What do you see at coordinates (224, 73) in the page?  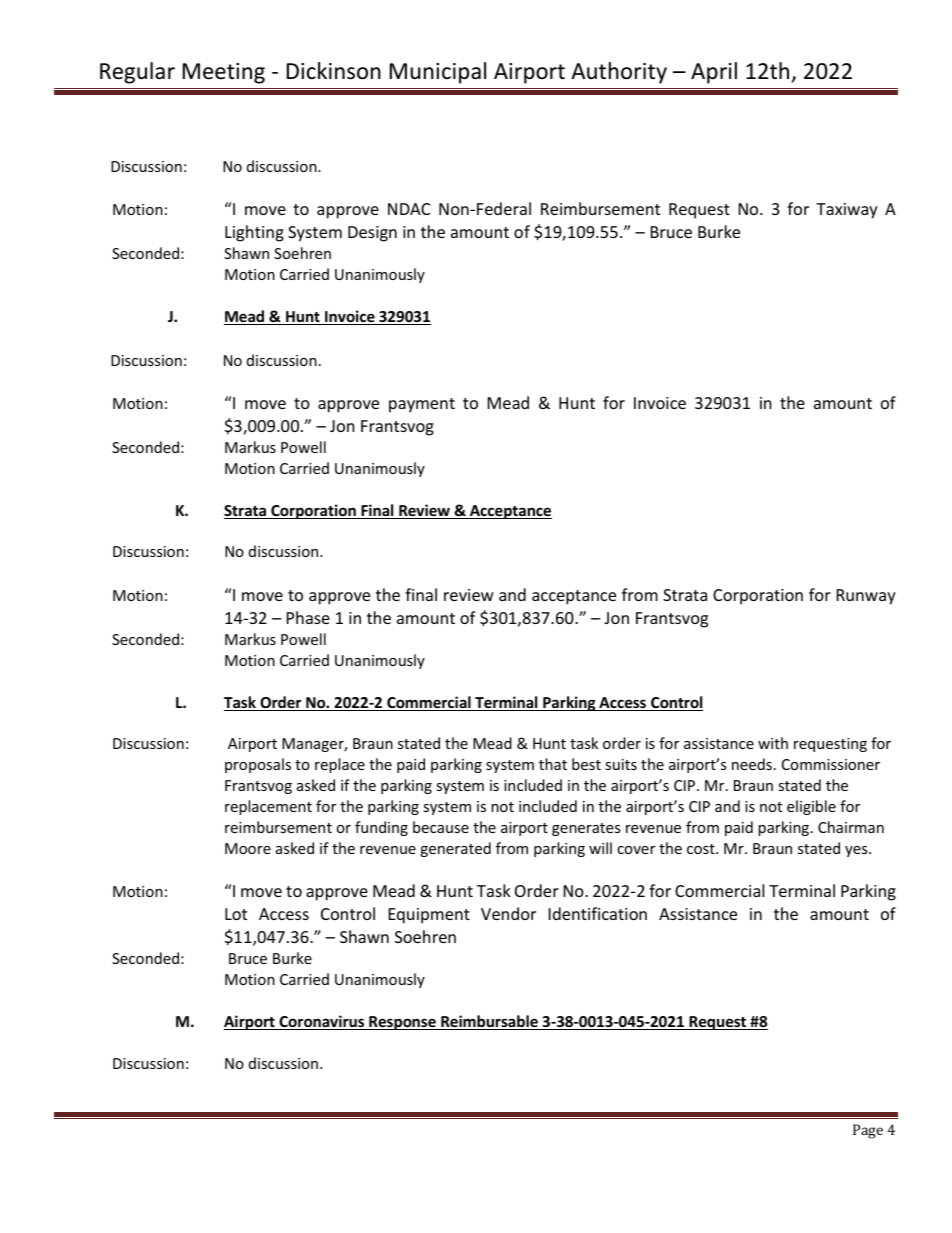 I see `Meeting` at bounding box center [224, 73].
